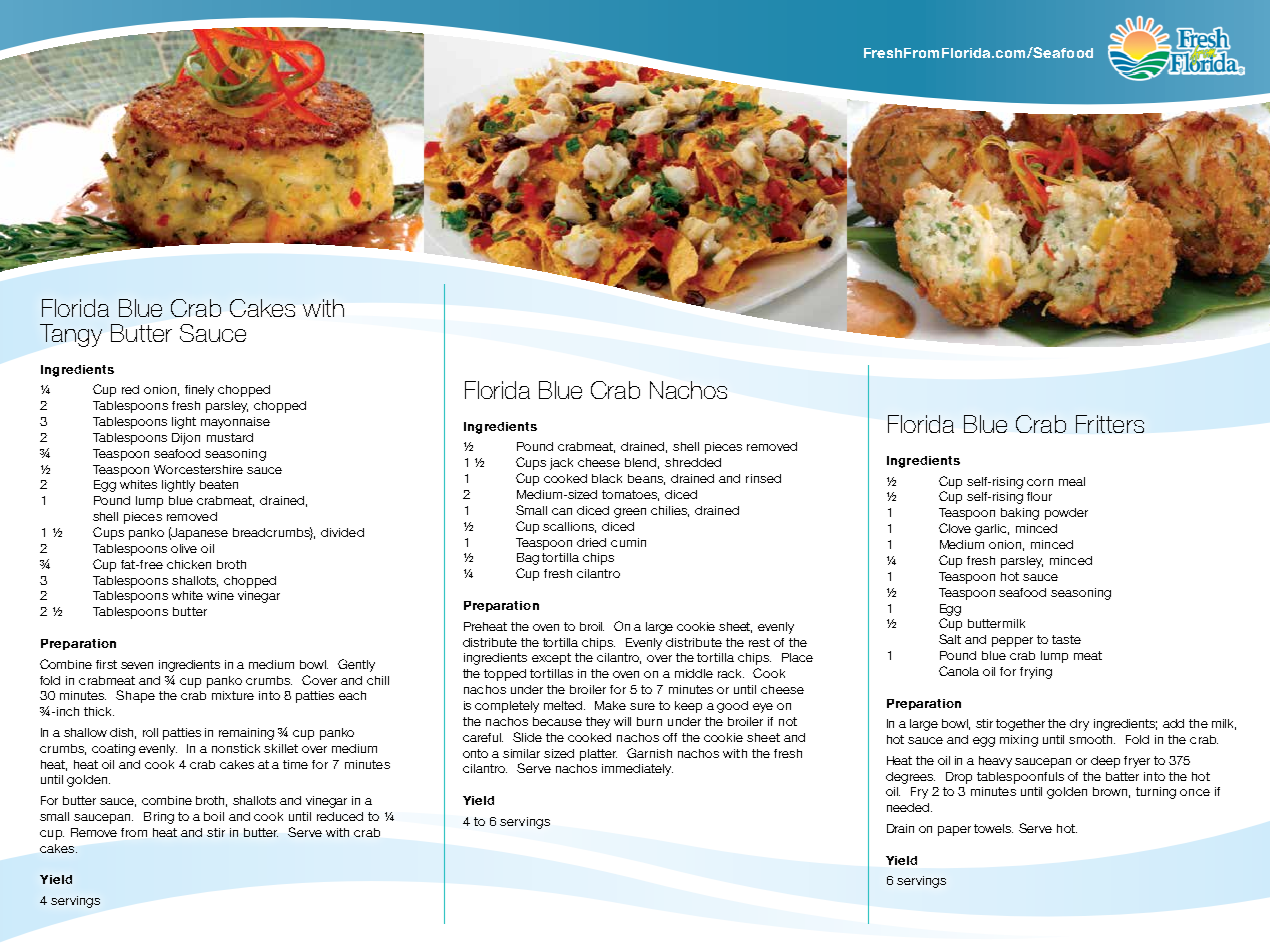  I want to click on Bag, so click(528, 559).
